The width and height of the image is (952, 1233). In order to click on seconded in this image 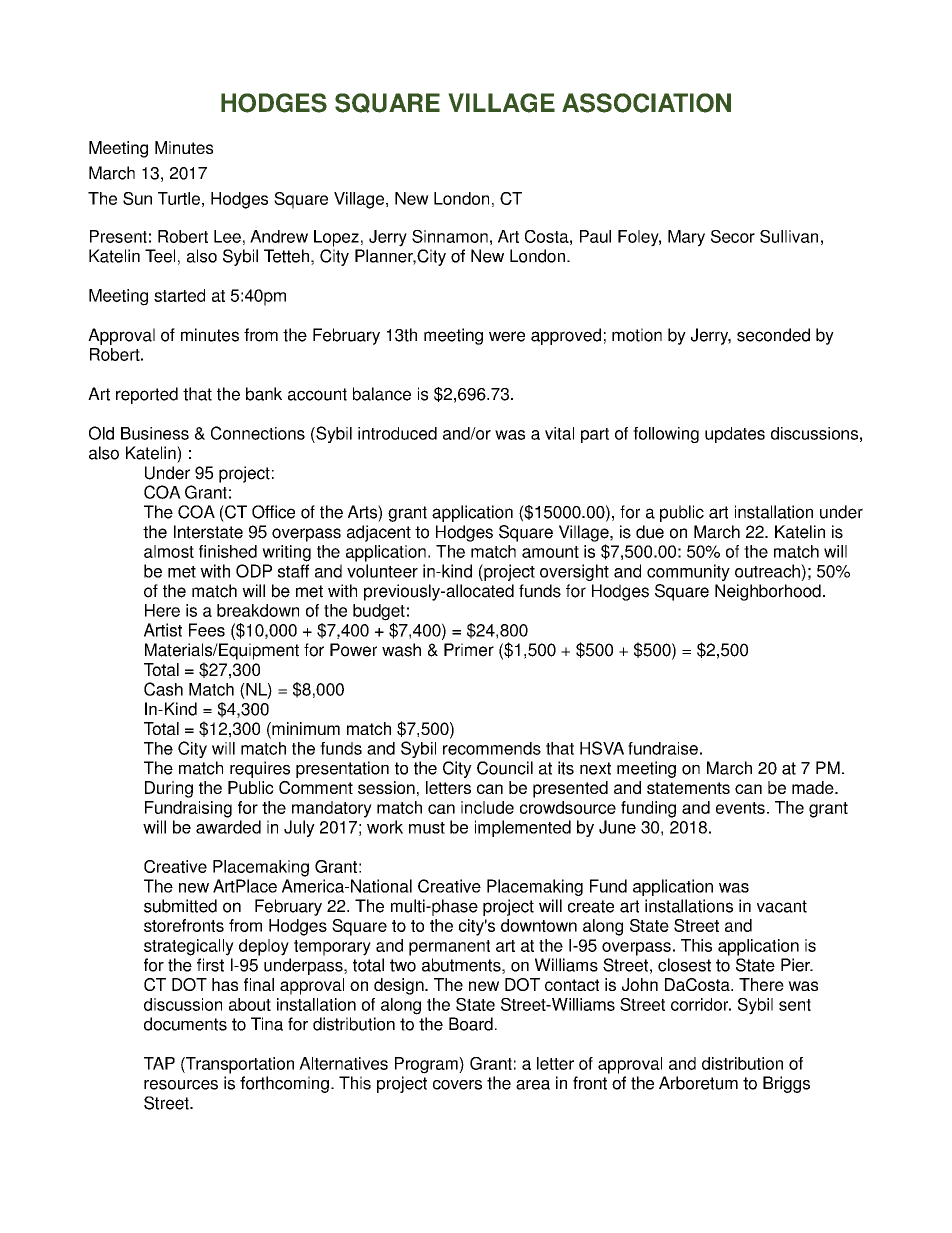, I will do `click(773, 335)`.
